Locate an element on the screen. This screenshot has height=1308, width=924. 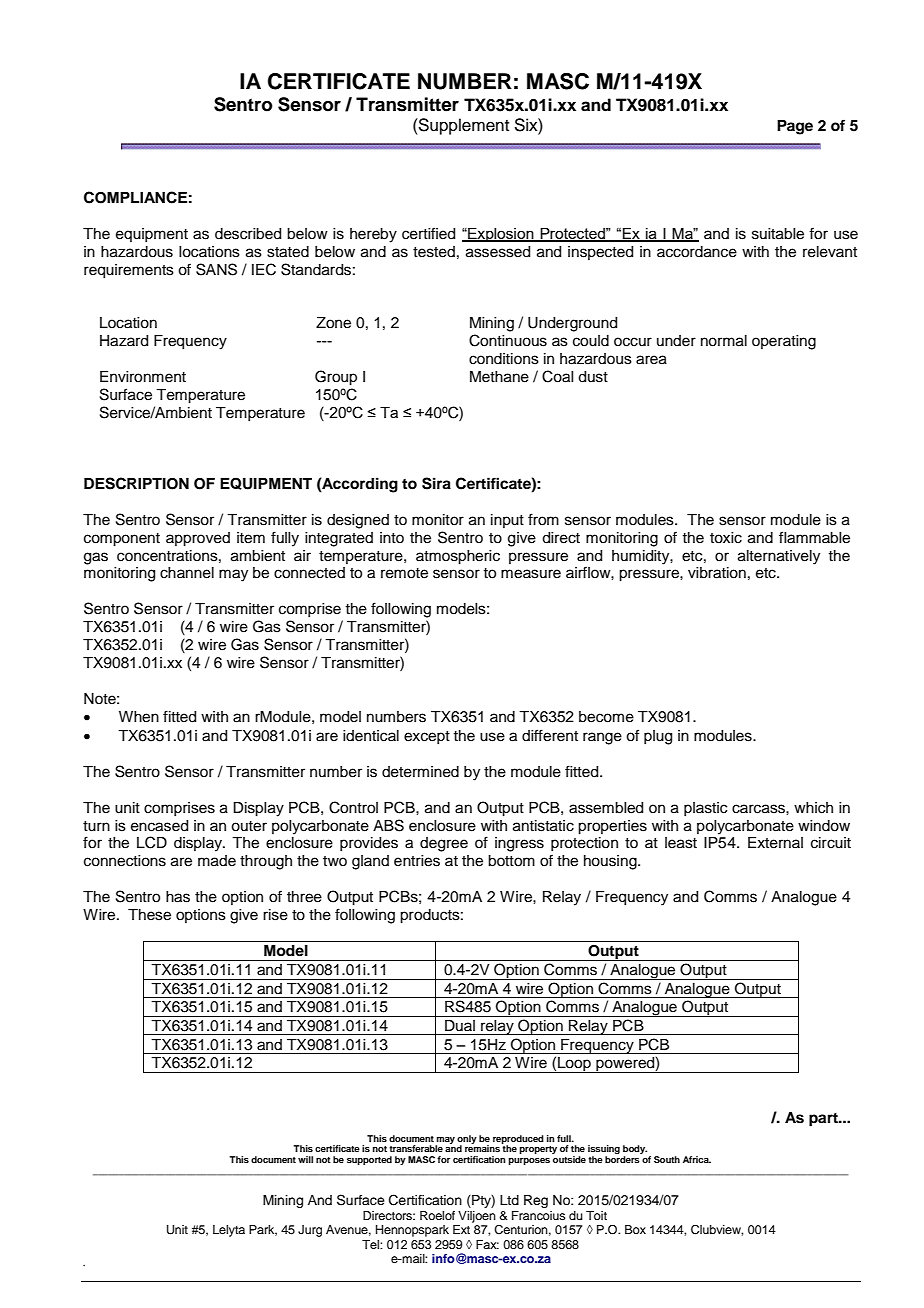
External is located at coordinates (775, 843).
